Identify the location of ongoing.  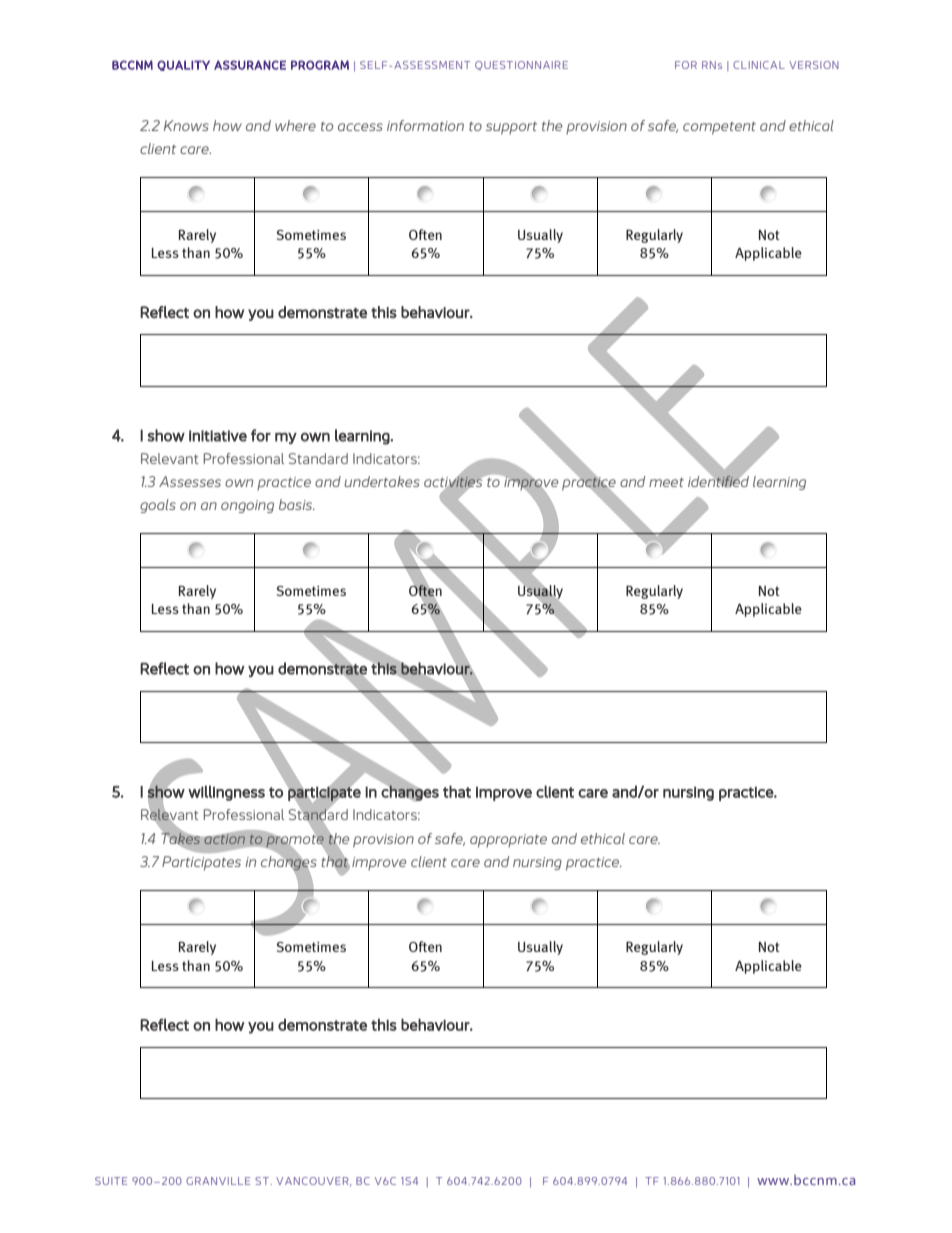
(247, 506).
